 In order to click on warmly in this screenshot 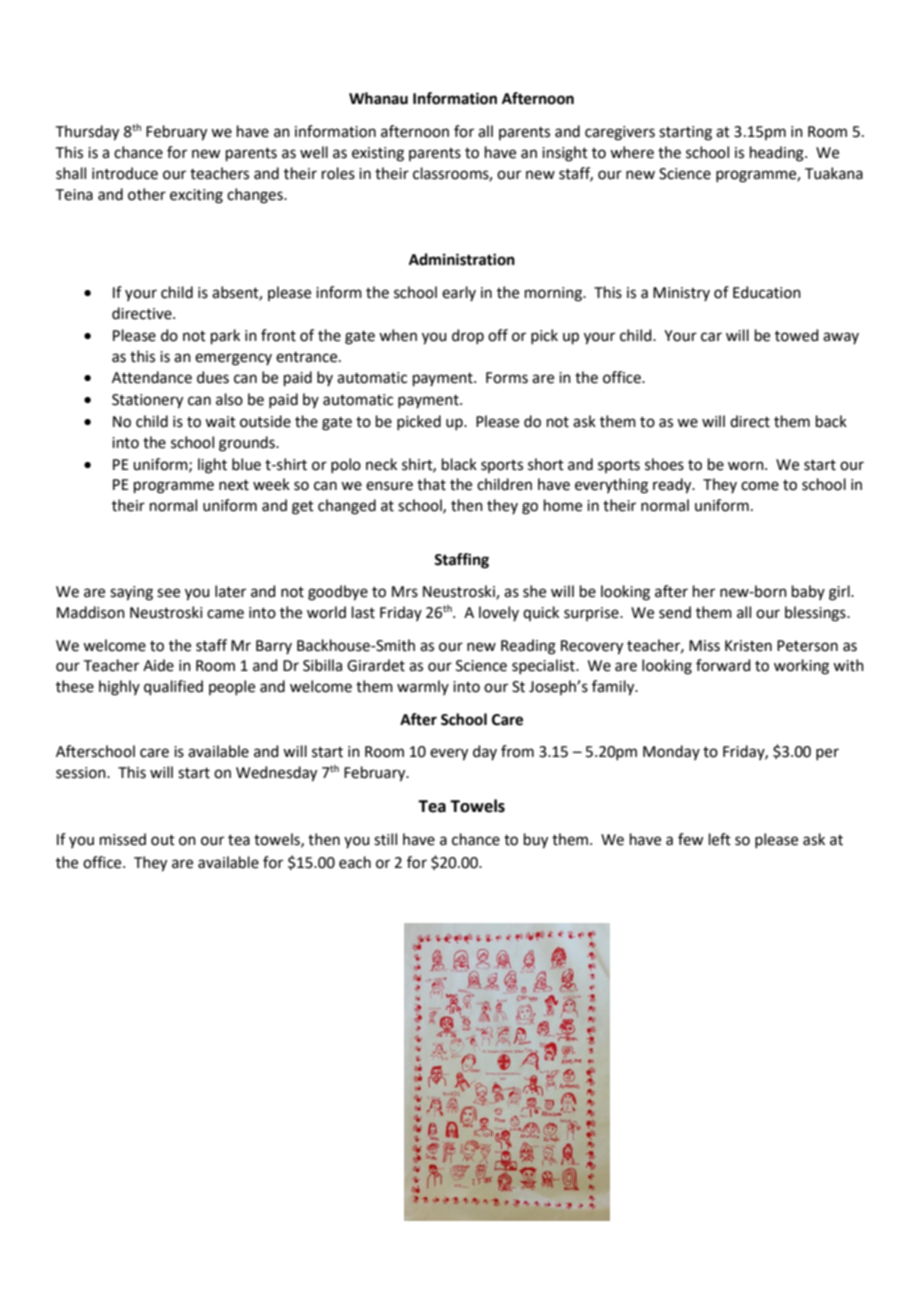, I will do `click(423, 687)`.
